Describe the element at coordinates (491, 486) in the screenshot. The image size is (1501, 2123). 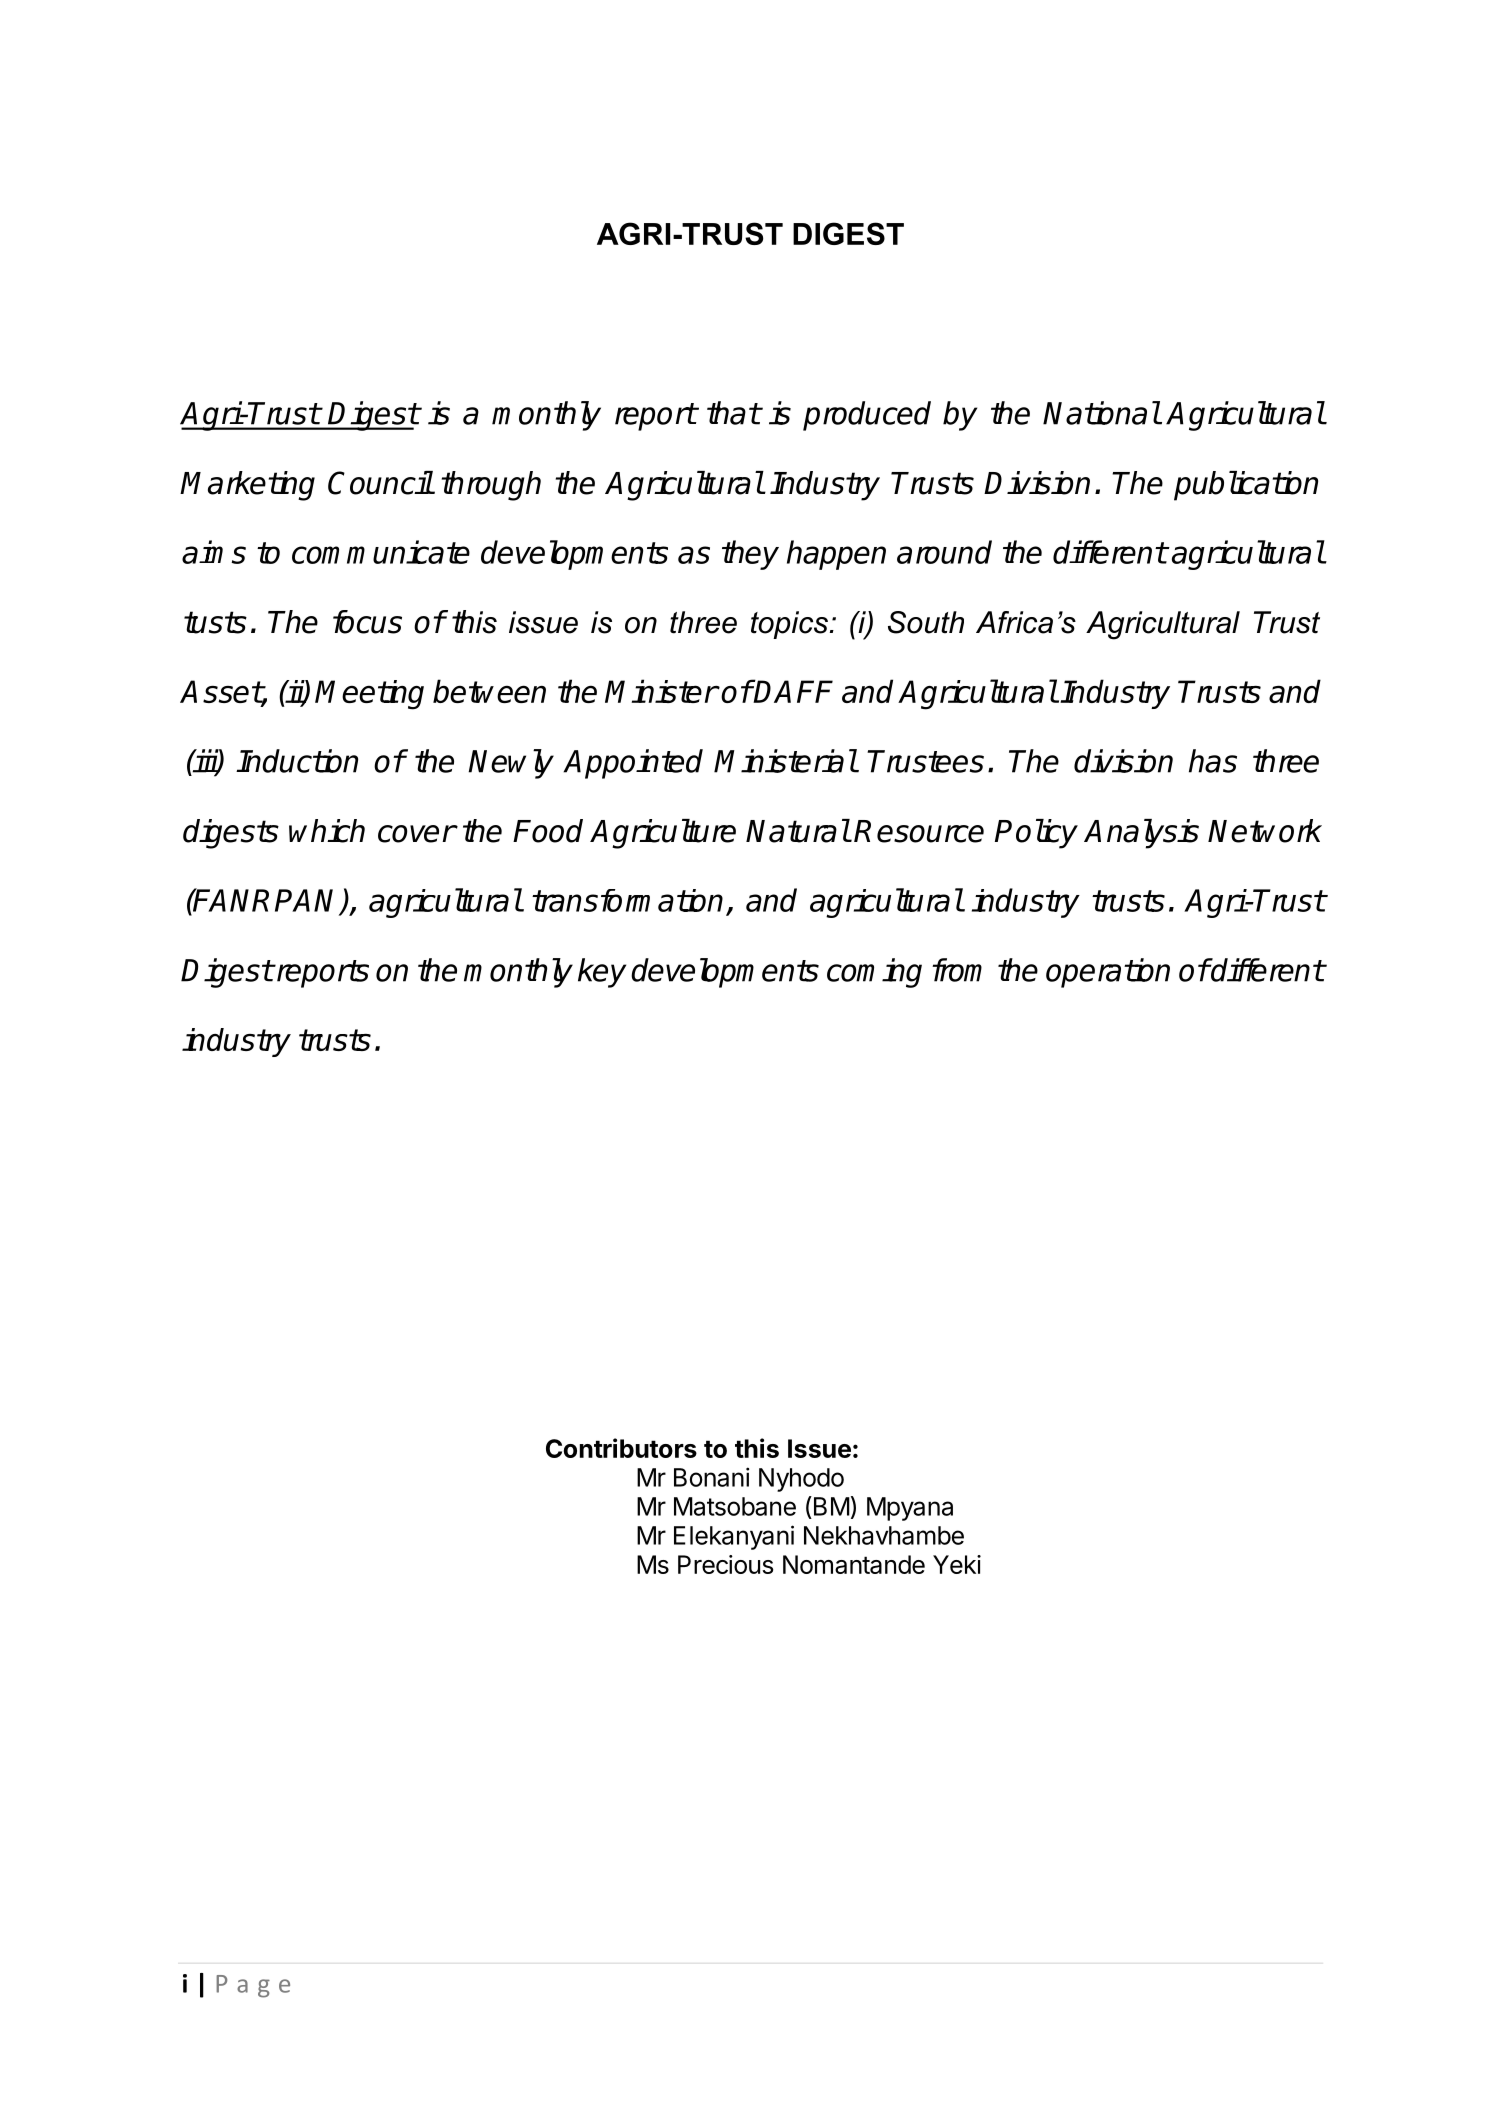
I see `through` at that location.
